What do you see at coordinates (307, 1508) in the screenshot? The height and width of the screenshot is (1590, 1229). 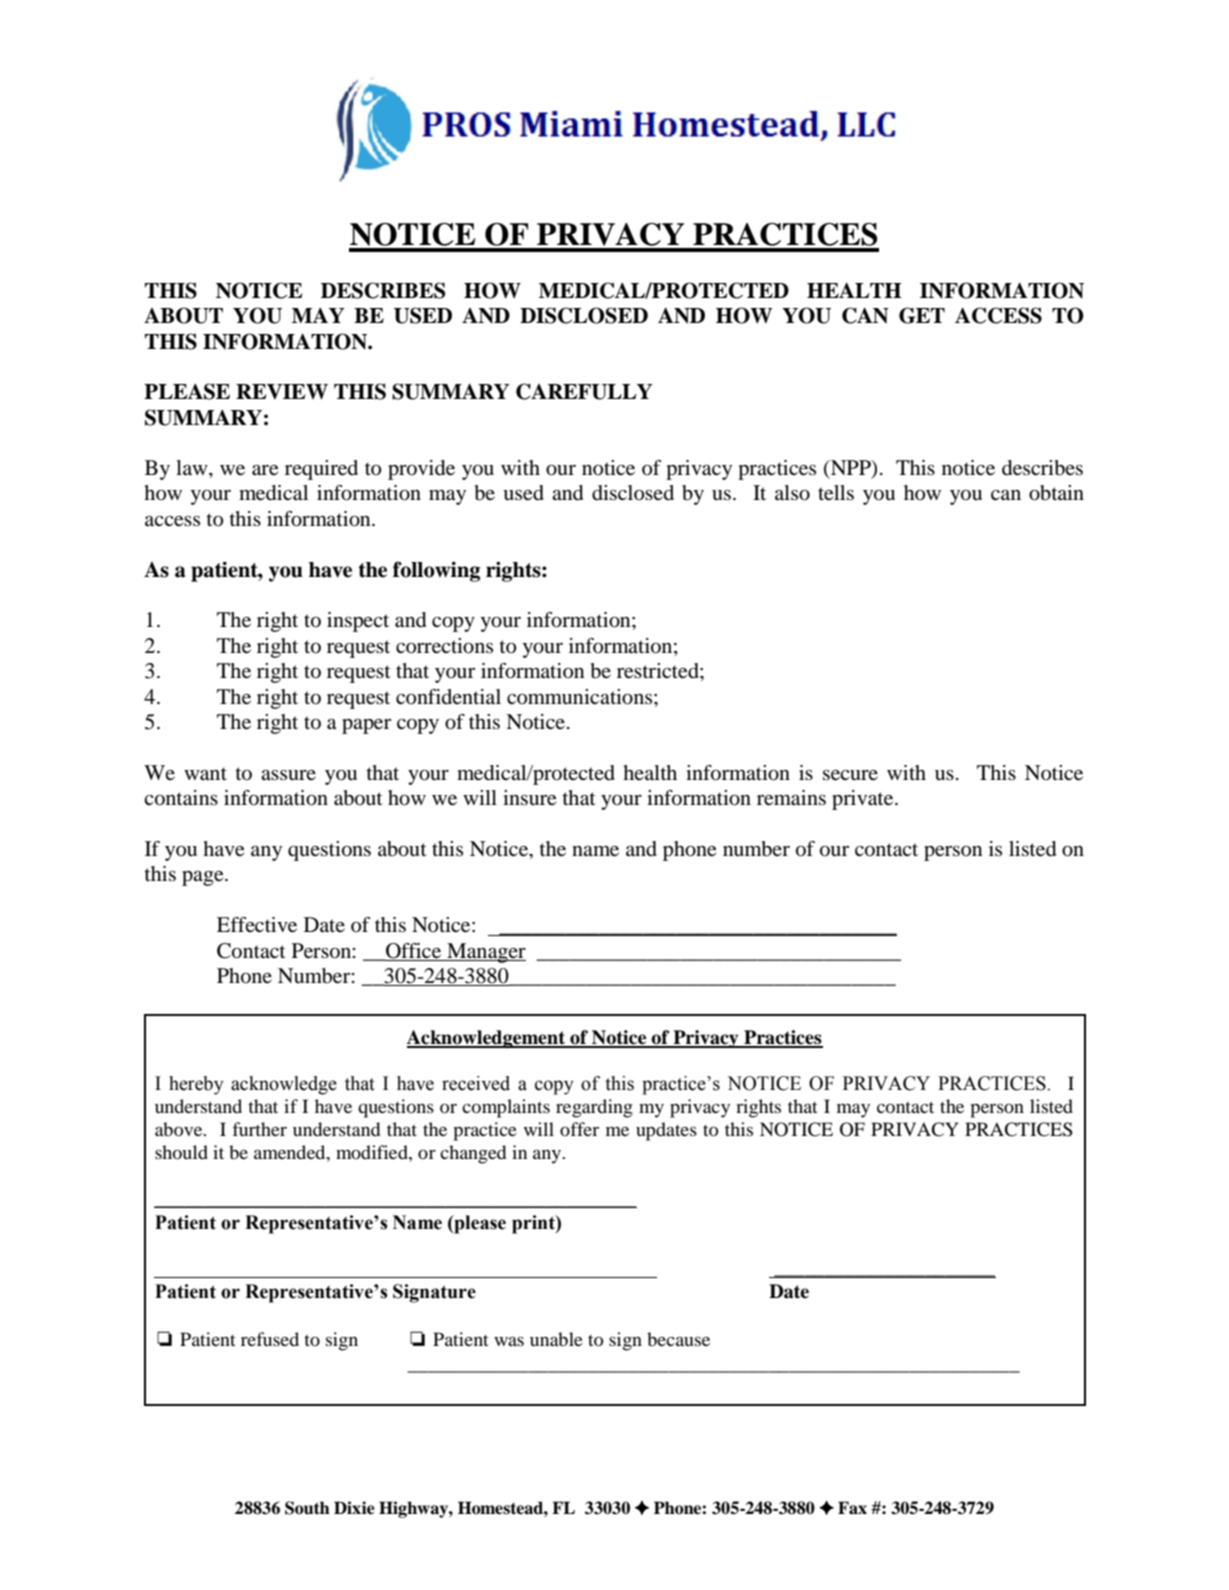 I see `South` at bounding box center [307, 1508].
